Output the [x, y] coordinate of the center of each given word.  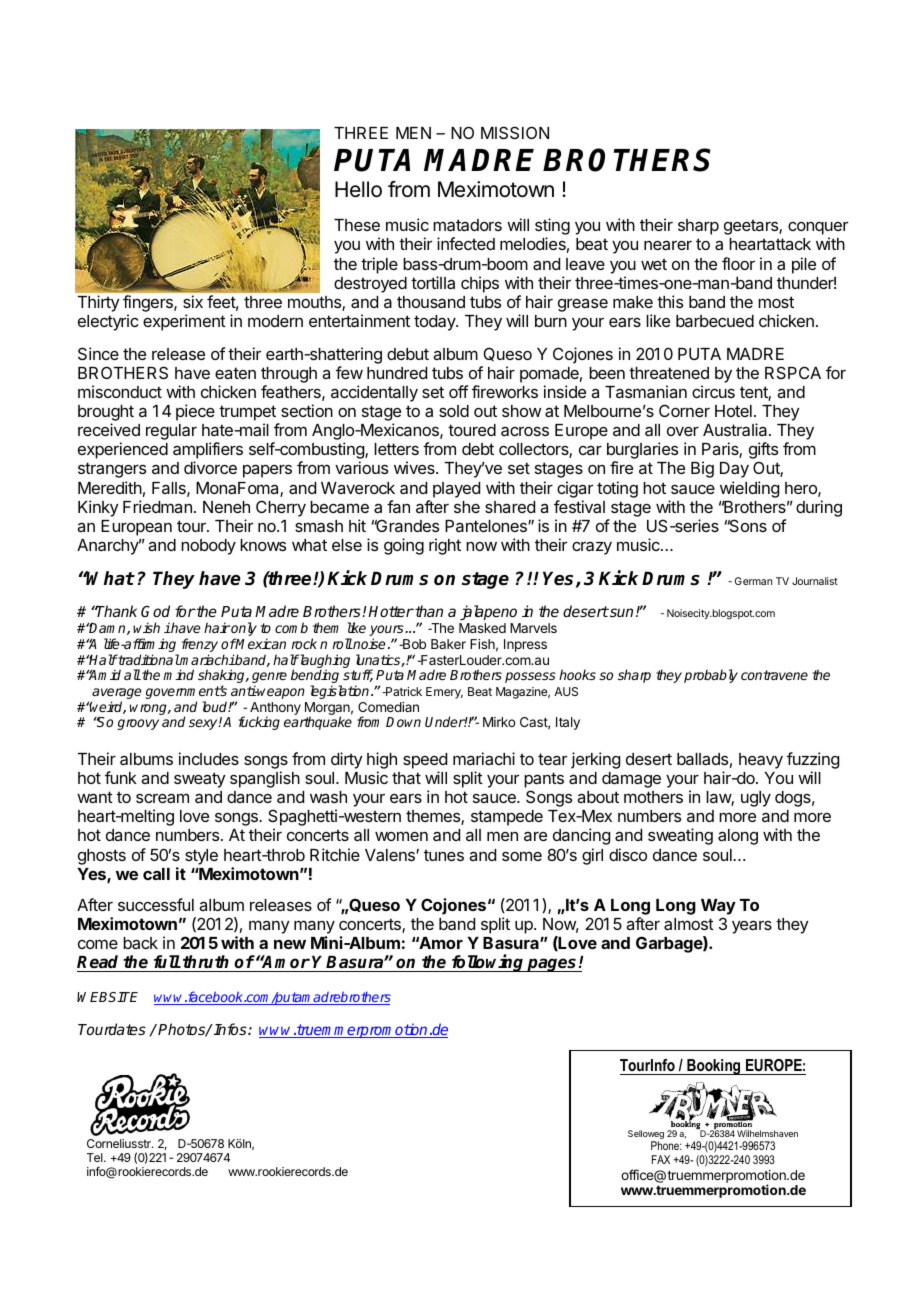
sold [454, 411]
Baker [448, 644]
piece [195, 412]
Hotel [733, 411]
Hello [358, 189]
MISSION [515, 132]
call [156, 874]
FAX [661, 1159]
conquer [818, 229]
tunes [444, 855]
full [167, 962]
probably [711, 676]
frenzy [200, 646]
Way [718, 907]
